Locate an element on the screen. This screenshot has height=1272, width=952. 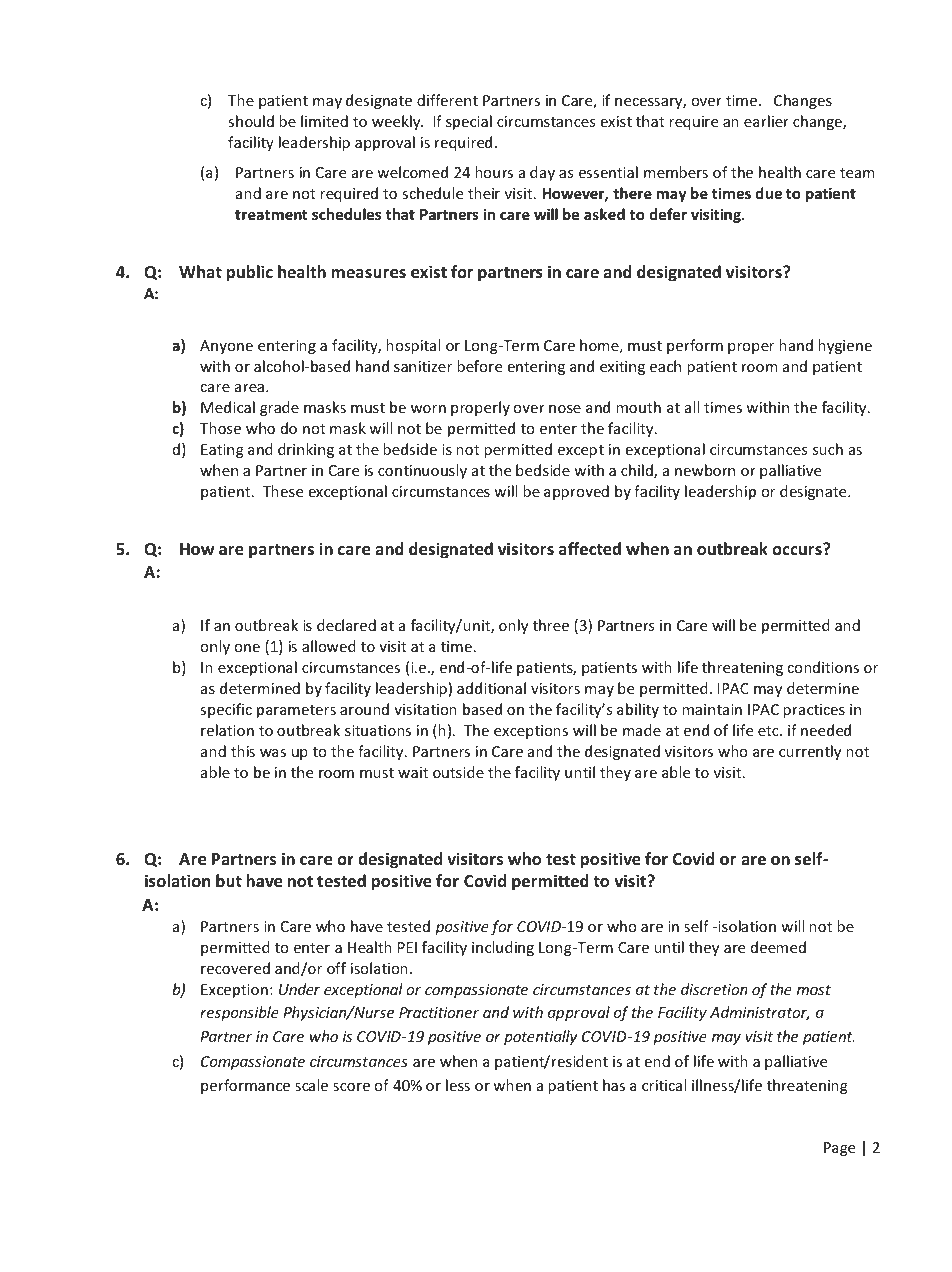
day is located at coordinates (542, 173).
